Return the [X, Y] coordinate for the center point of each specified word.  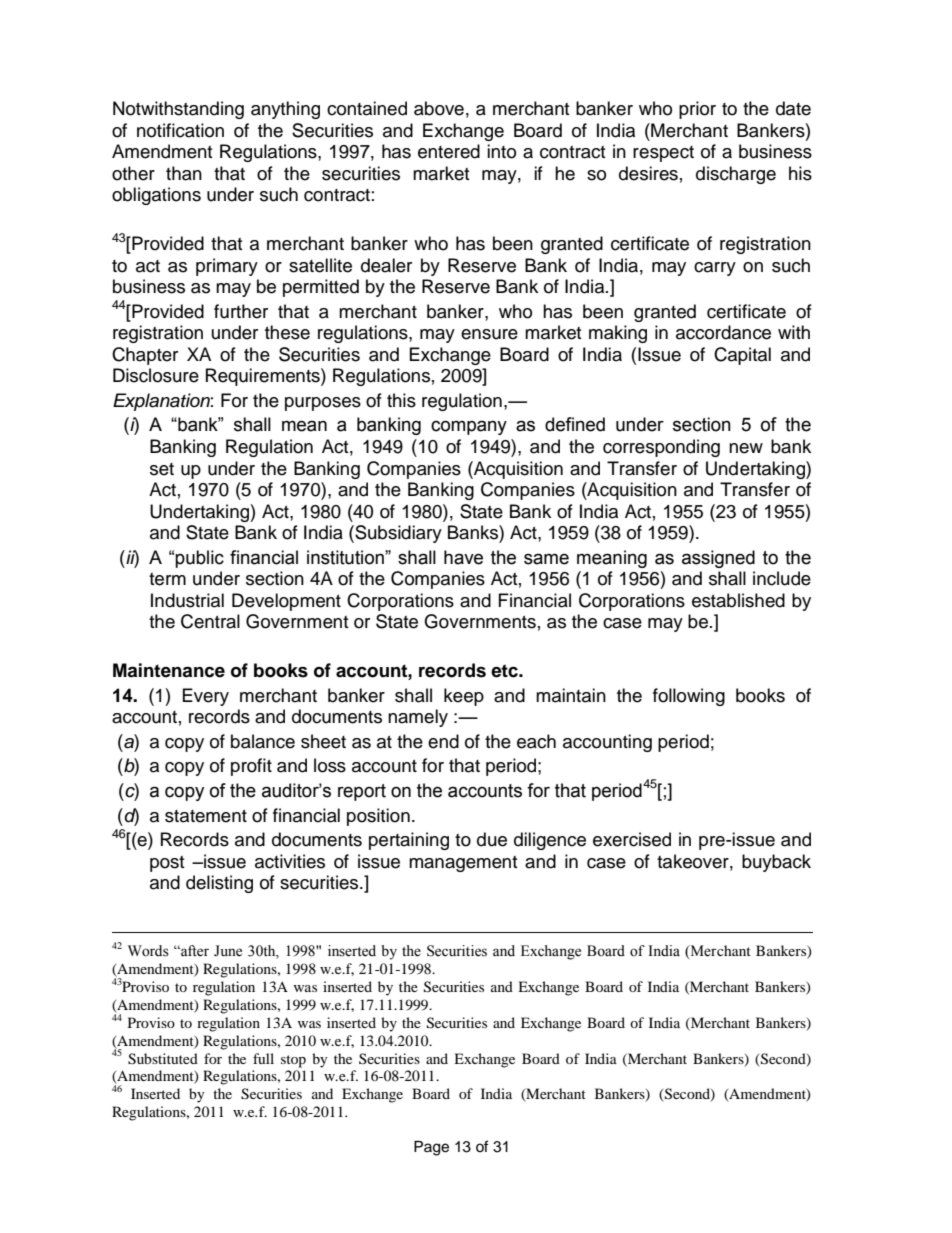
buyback [776, 863]
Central [210, 621]
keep [464, 697]
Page [431, 1148]
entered [449, 151]
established [738, 600]
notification [180, 130]
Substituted [163, 1059]
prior [697, 110]
